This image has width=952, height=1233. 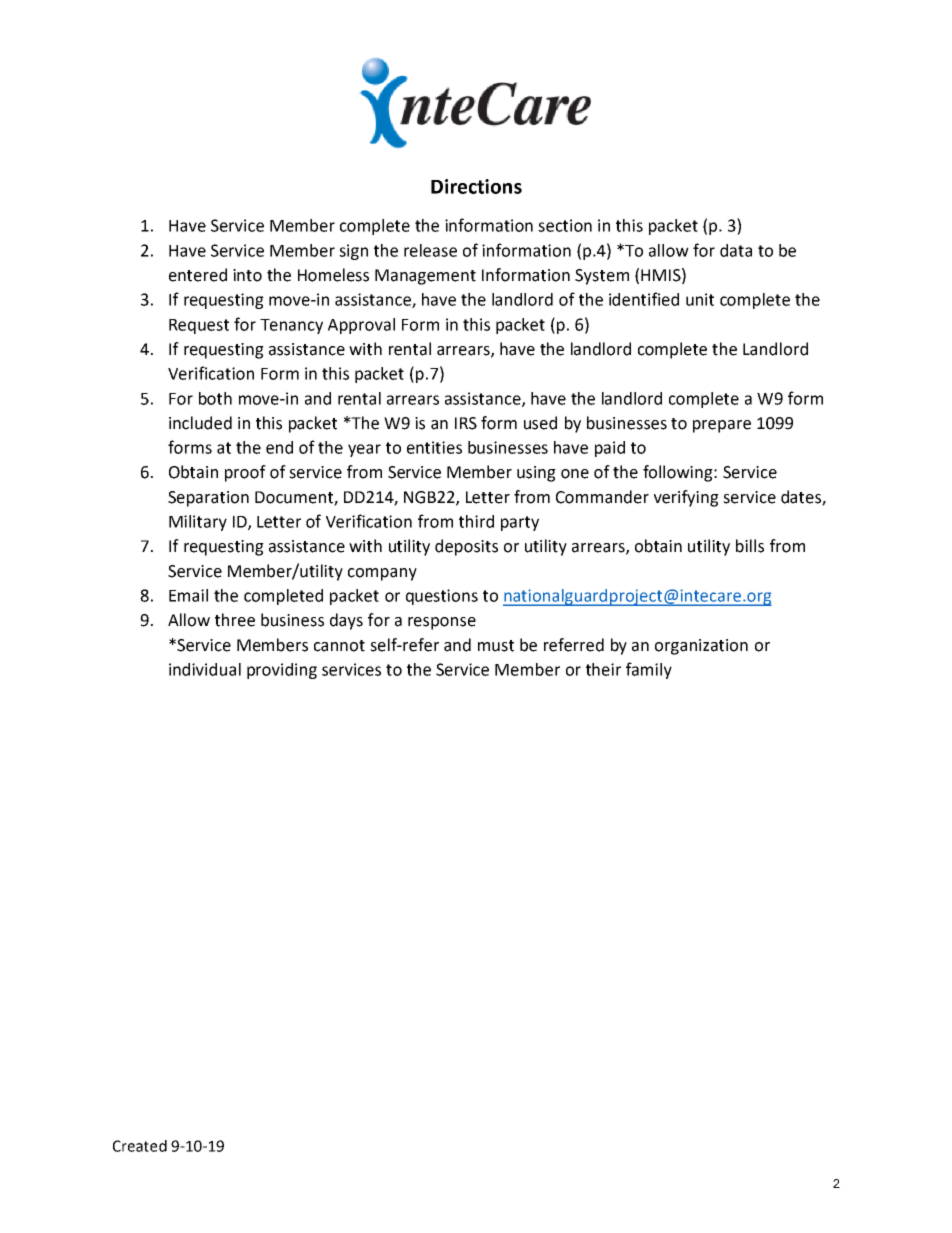 I want to click on bills, so click(x=750, y=546).
